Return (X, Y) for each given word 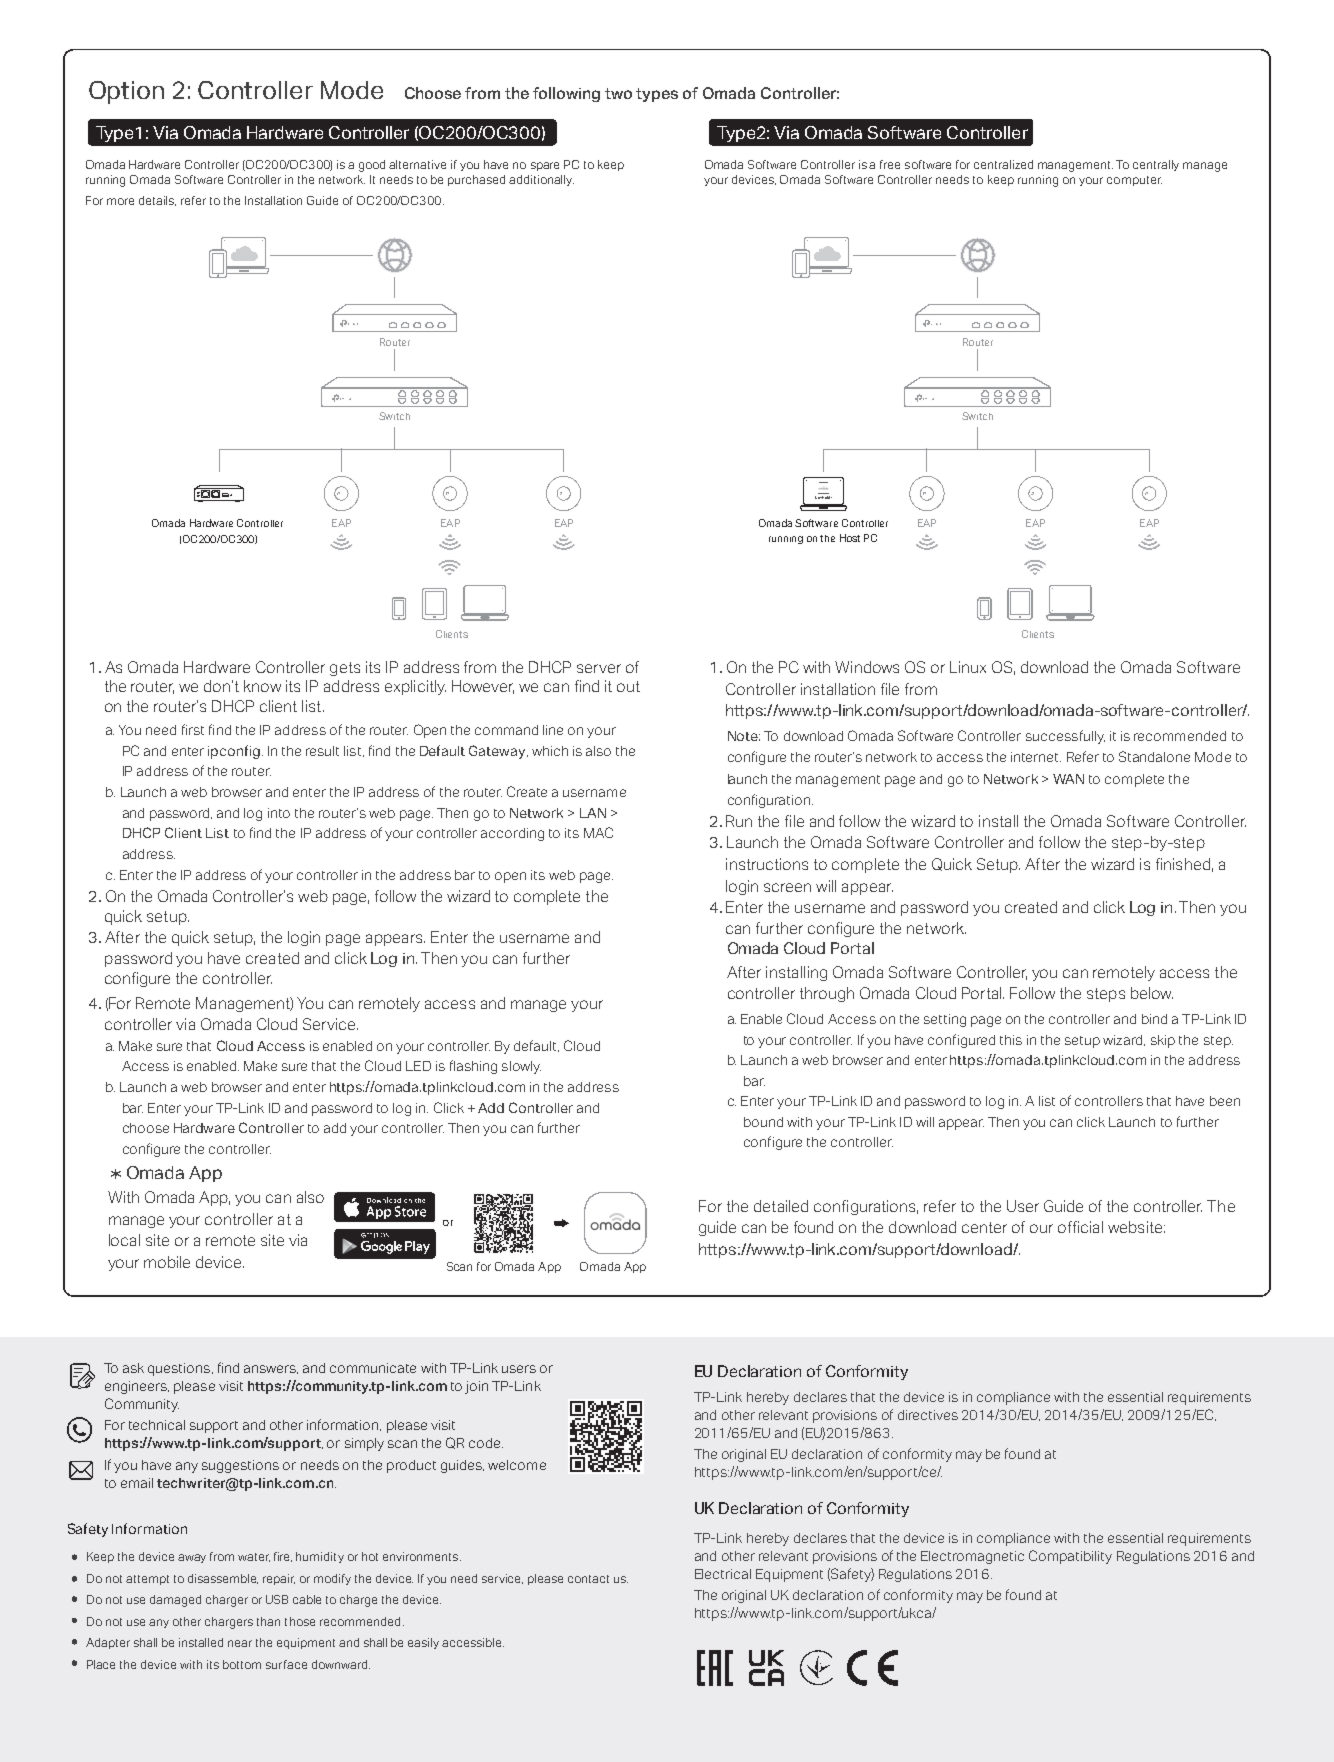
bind (1154, 1019)
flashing (473, 1067)
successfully (1065, 737)
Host (850, 538)
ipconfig (234, 752)
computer (1134, 181)
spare (545, 166)
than (268, 1621)
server (599, 668)
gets (345, 669)
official (1080, 1227)
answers (271, 1369)
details (157, 201)
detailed (781, 1206)
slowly (521, 1067)
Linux (968, 667)
